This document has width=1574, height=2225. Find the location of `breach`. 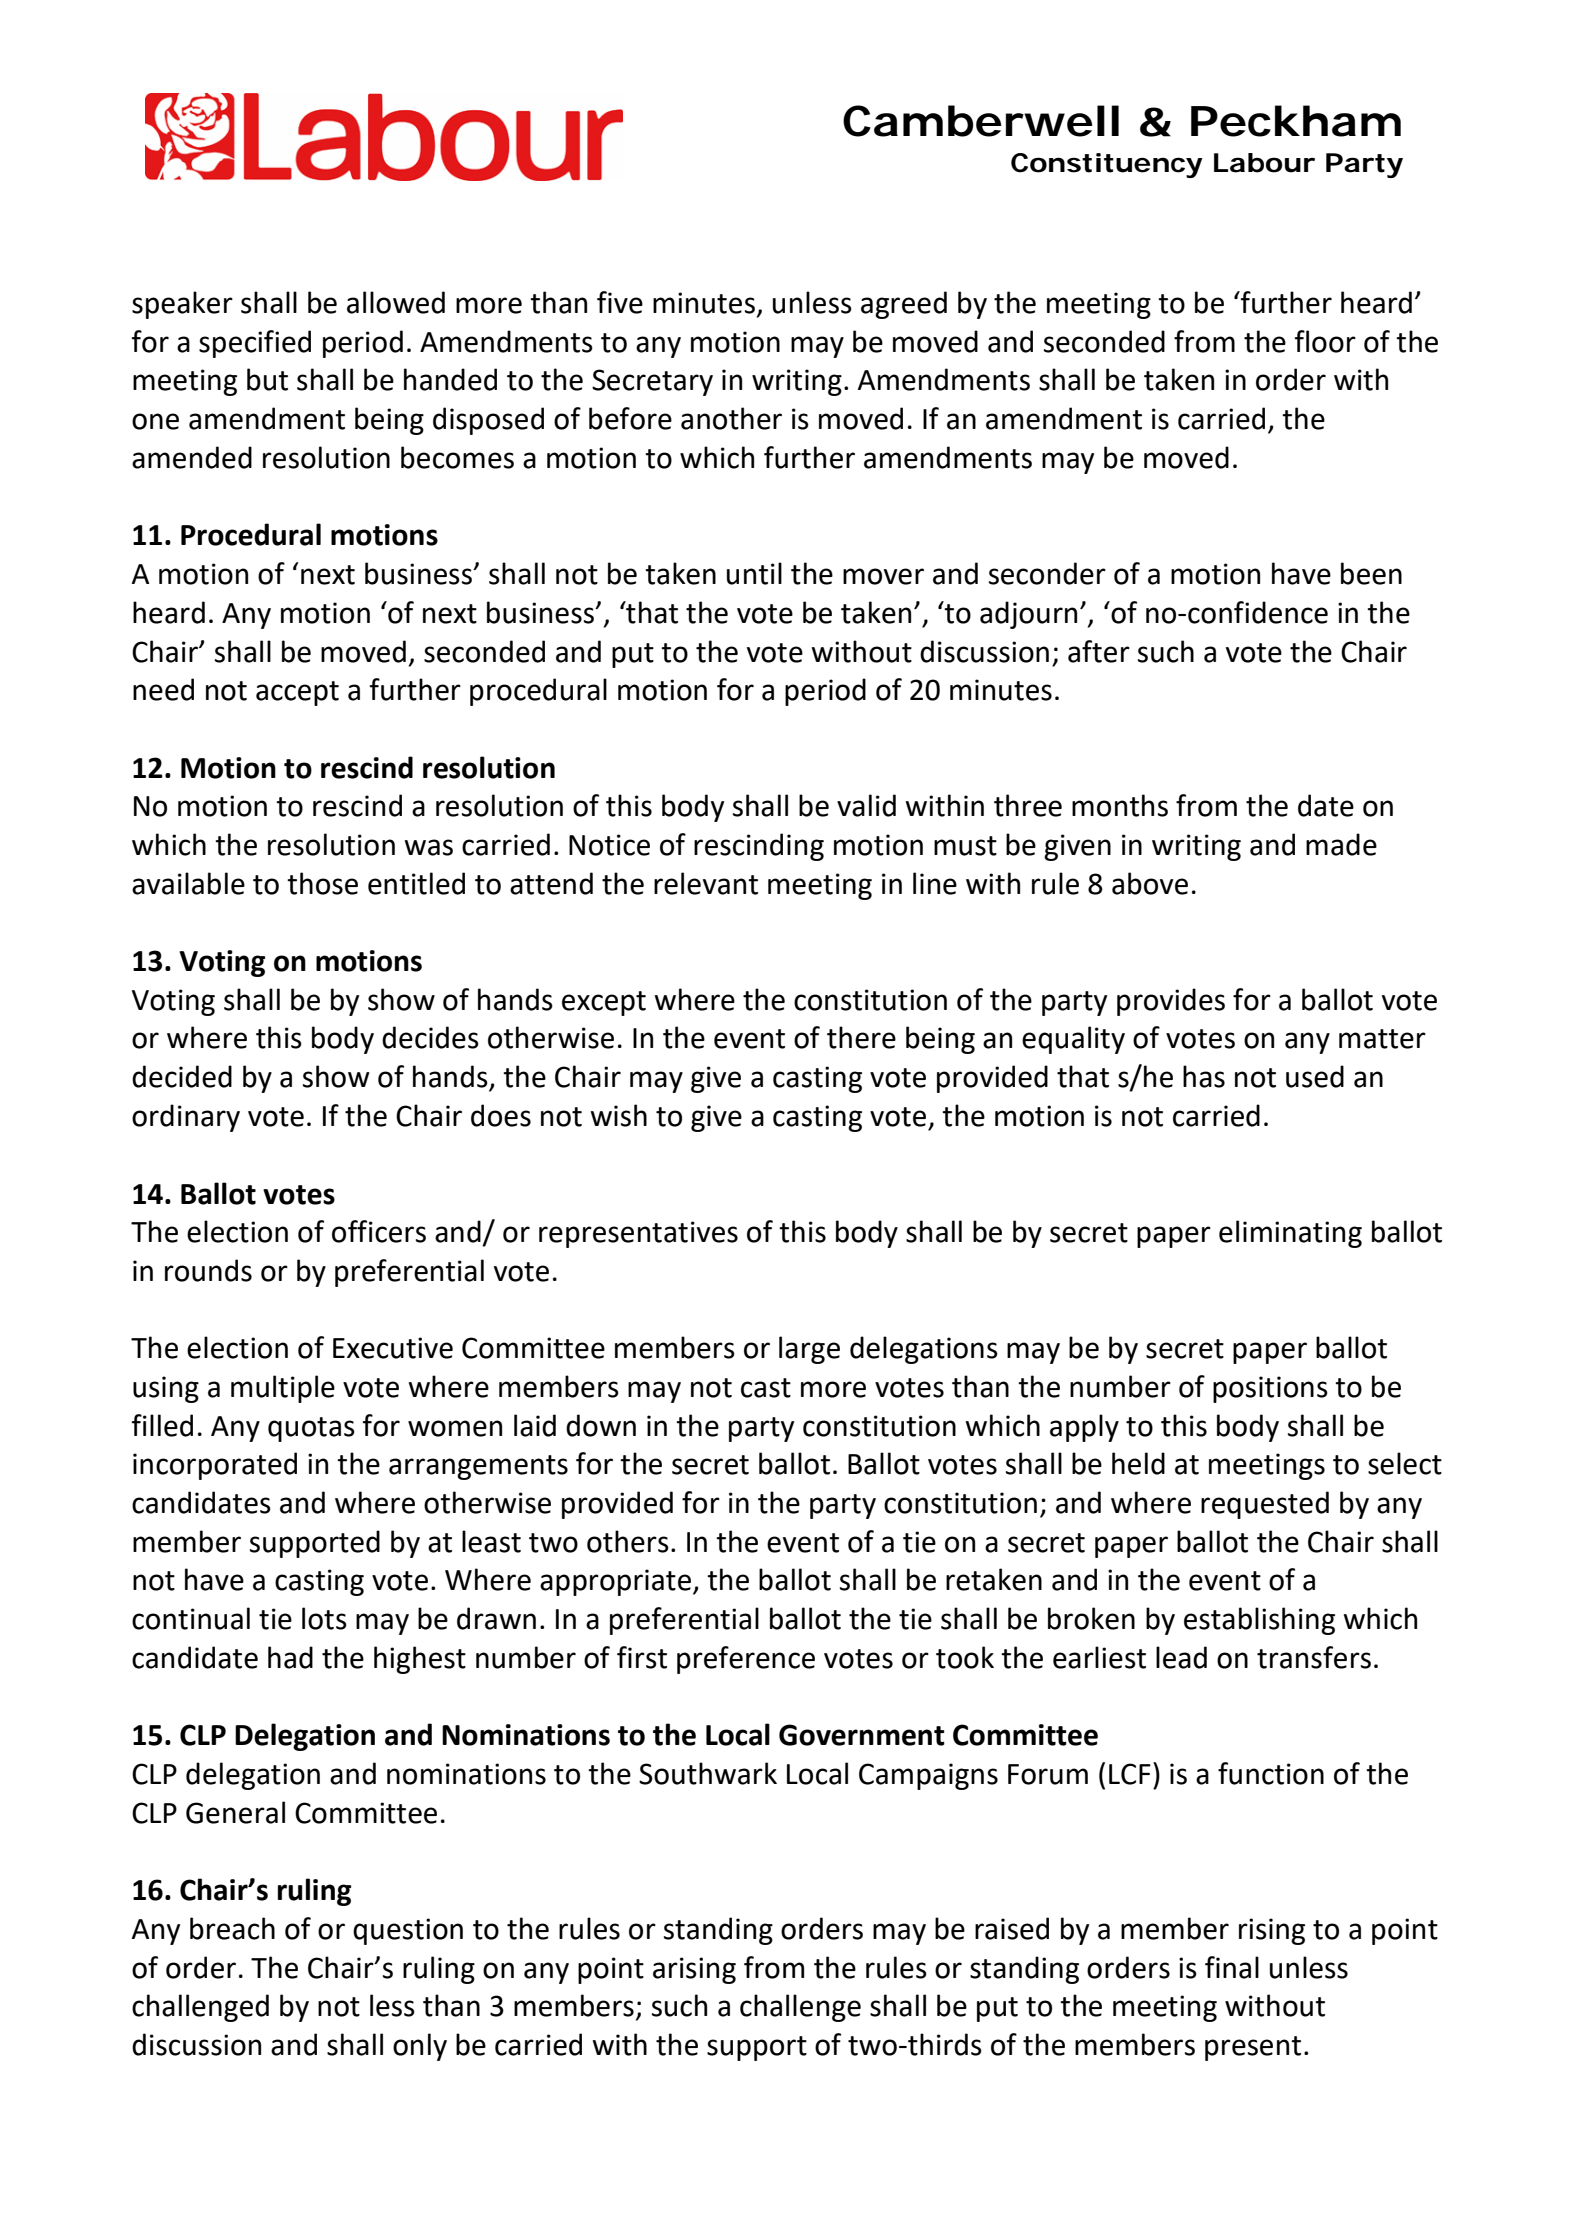

breach is located at coordinates (232, 1928).
